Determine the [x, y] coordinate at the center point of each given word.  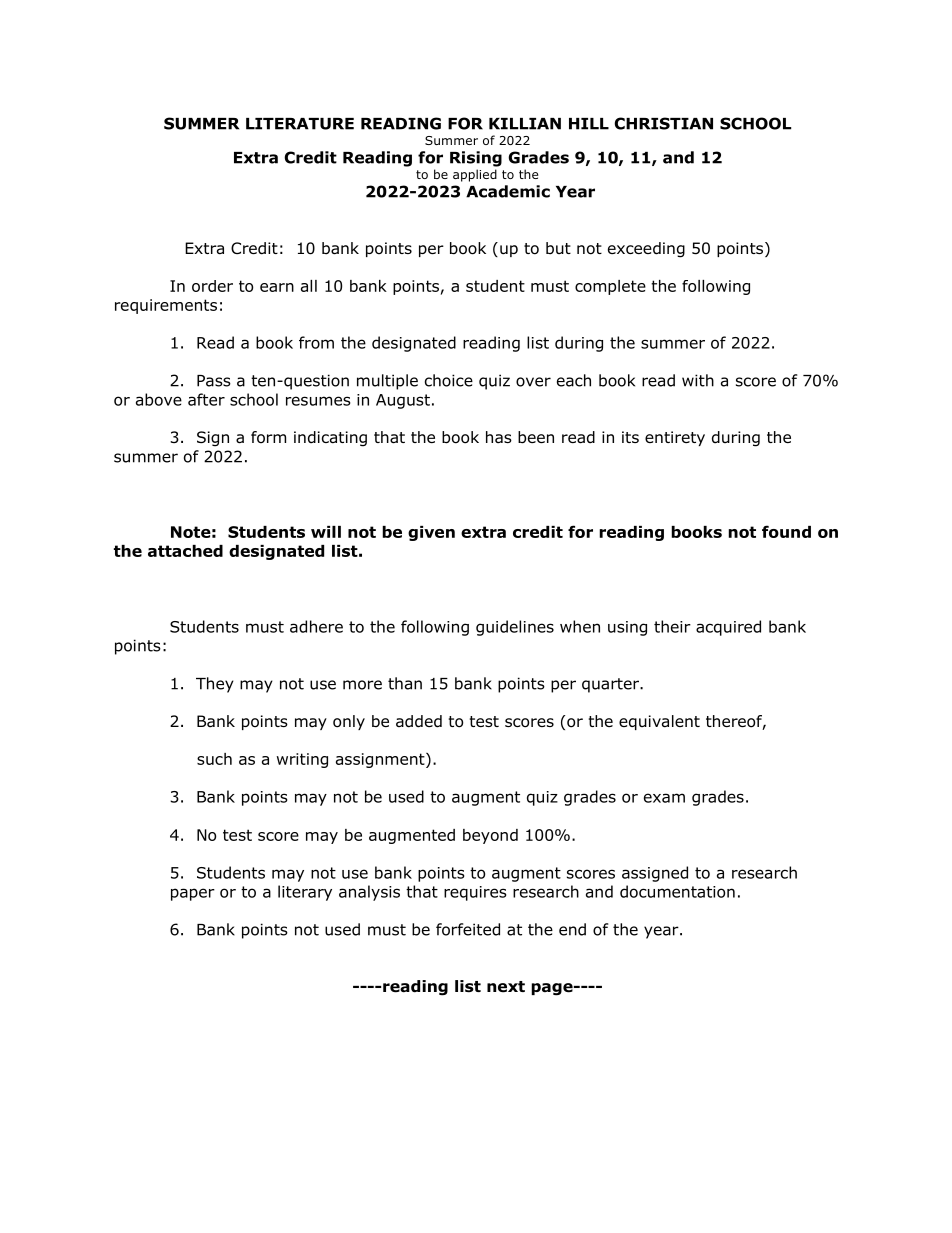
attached [185, 551]
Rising [476, 159]
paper [193, 894]
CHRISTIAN [663, 123]
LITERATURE [300, 124]
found [786, 531]
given [431, 533]
